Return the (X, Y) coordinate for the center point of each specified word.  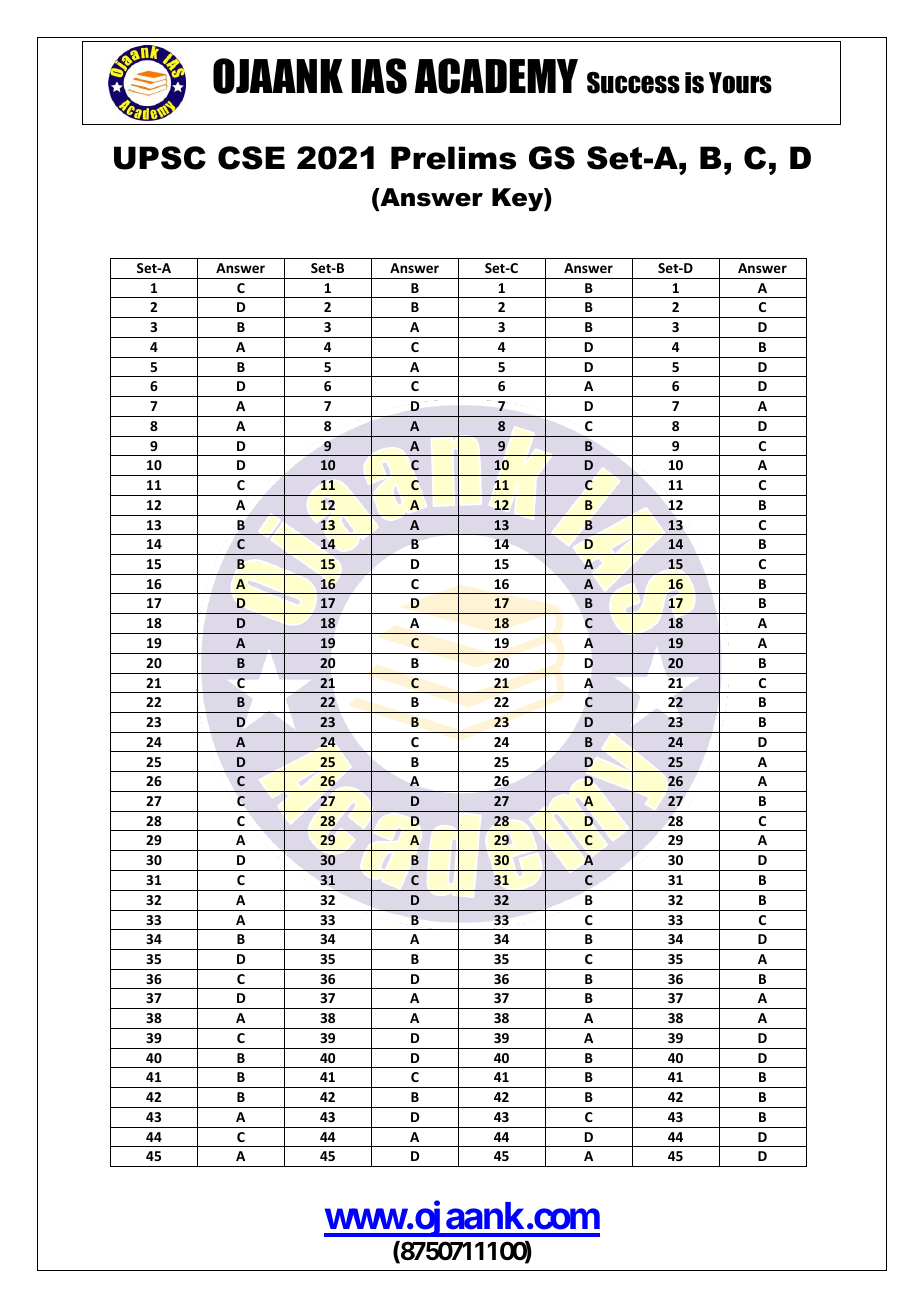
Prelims (453, 158)
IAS (379, 76)
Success (633, 83)
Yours (740, 83)
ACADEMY (496, 76)
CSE (251, 158)
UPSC (160, 158)
